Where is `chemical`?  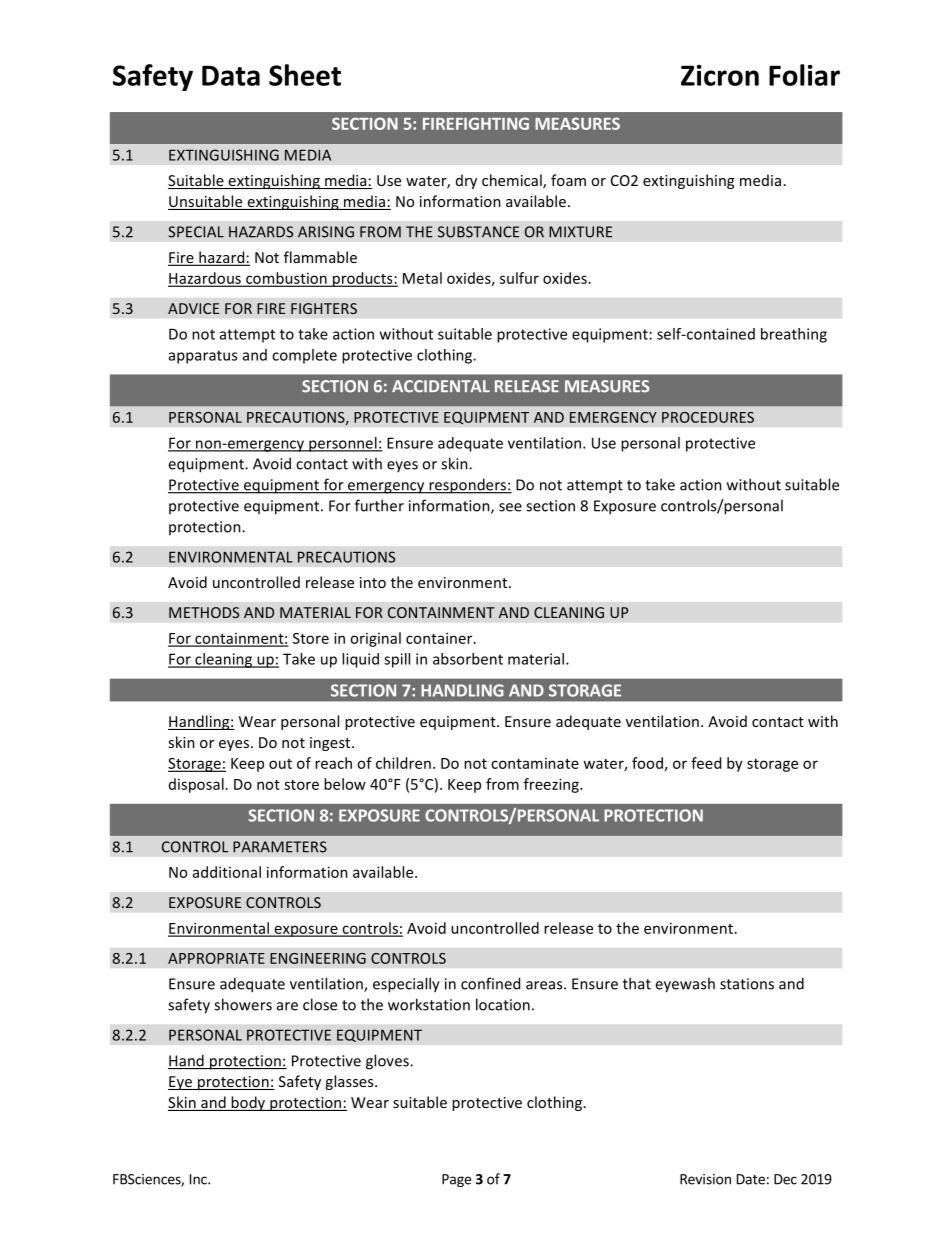
chemical is located at coordinates (513, 181).
